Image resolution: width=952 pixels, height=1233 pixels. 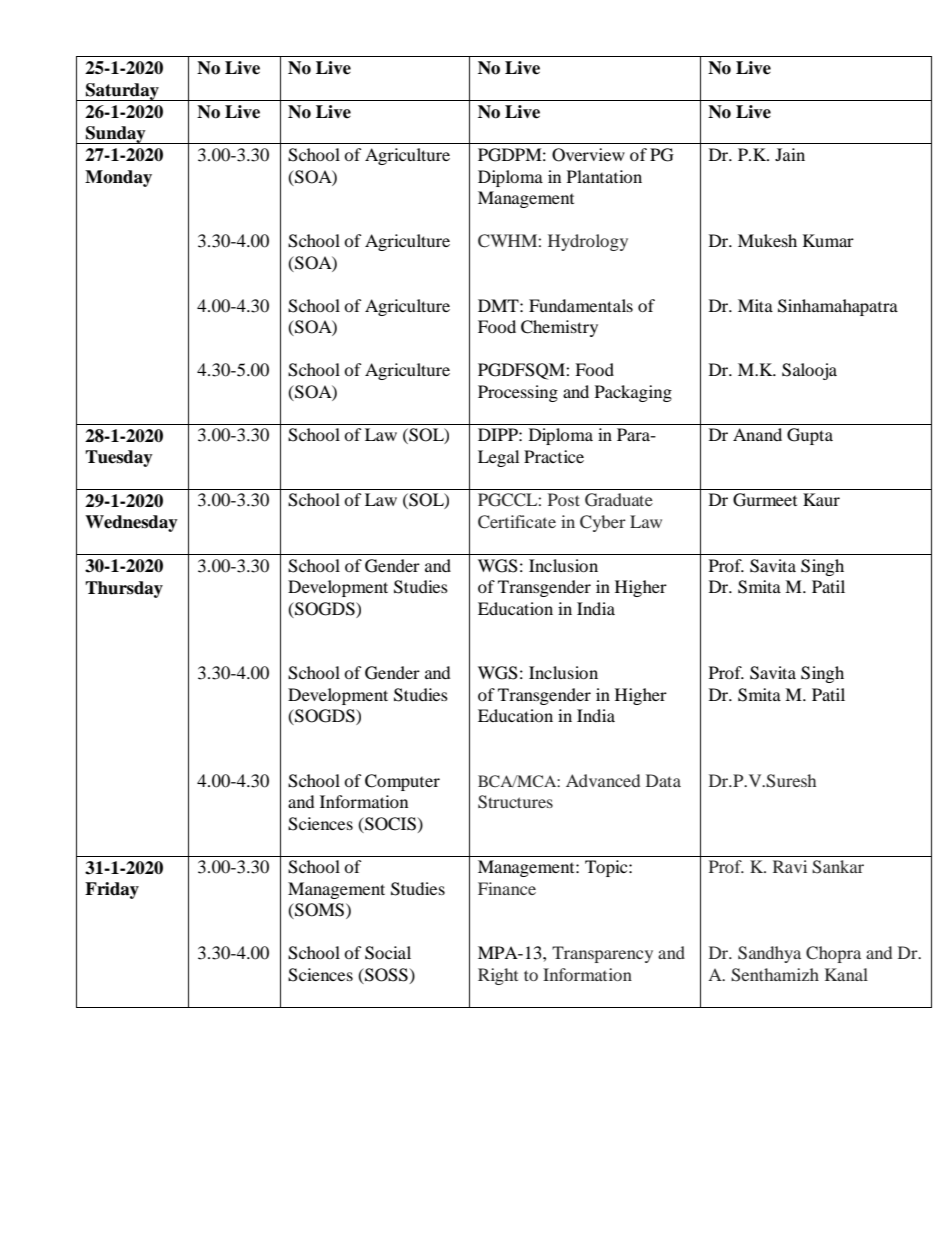 What do you see at coordinates (769, 954) in the screenshot?
I see `Sandhya` at bounding box center [769, 954].
